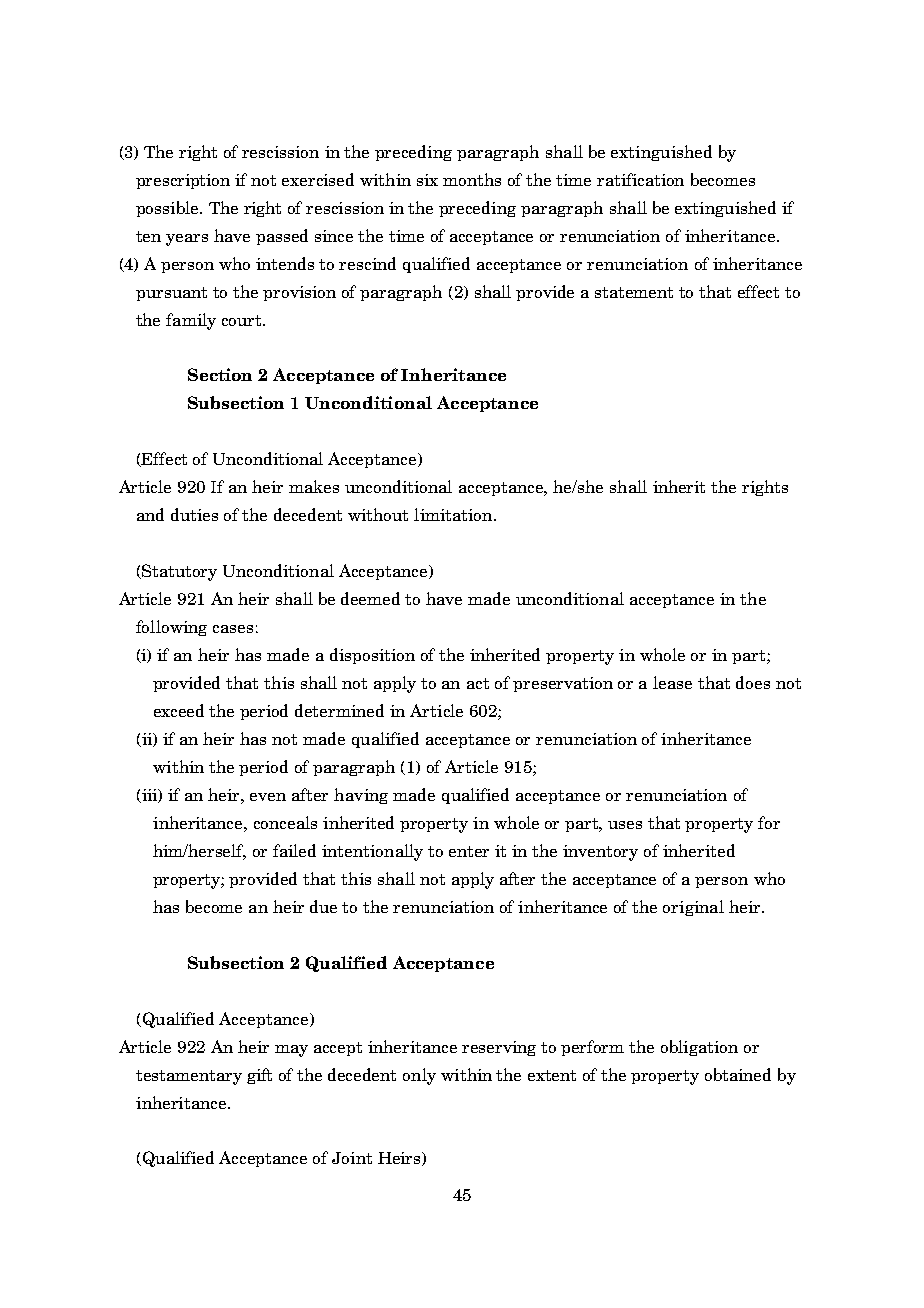  I want to click on obtained, so click(738, 1074).
